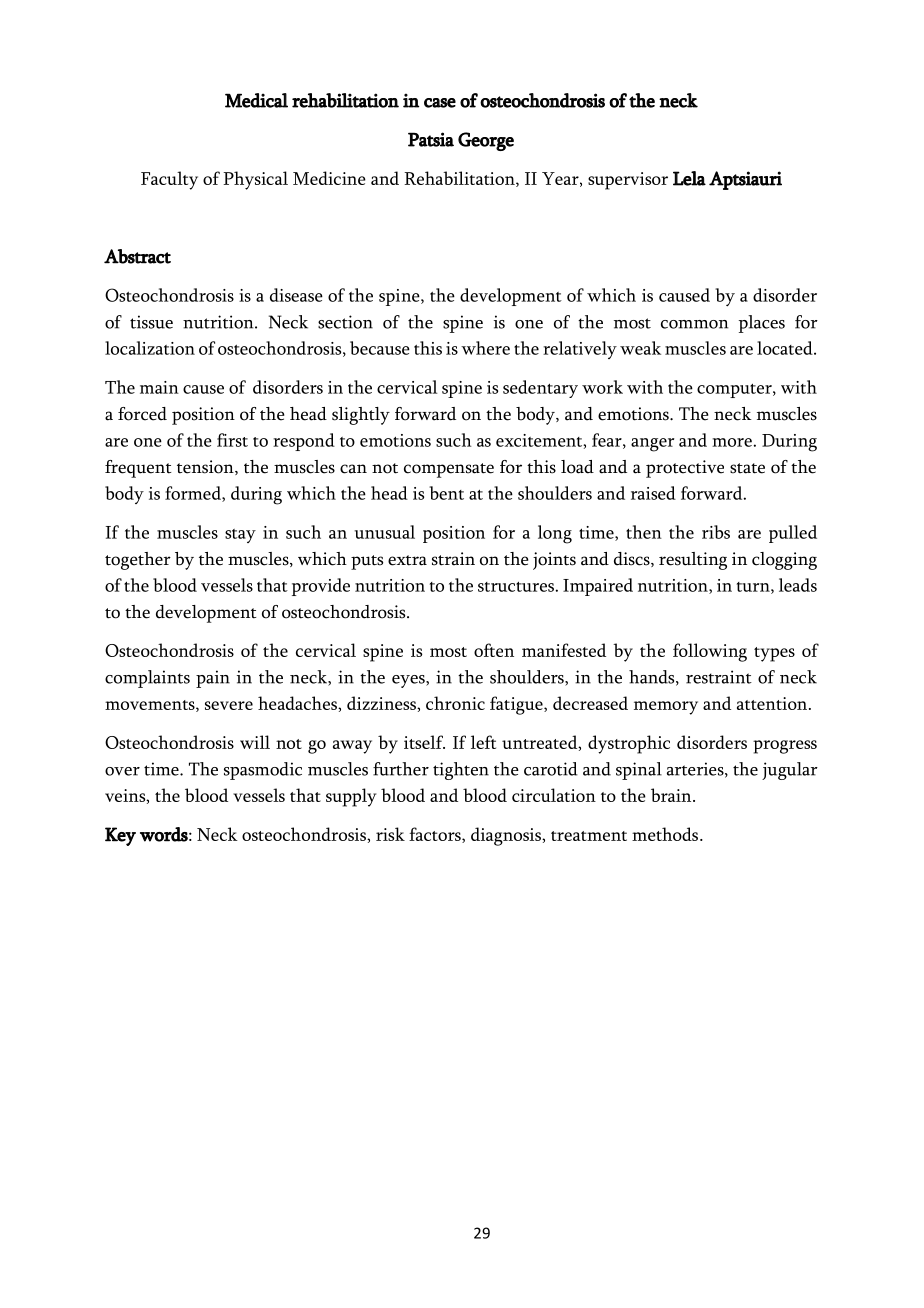  What do you see at coordinates (747, 468) in the image?
I see `state` at bounding box center [747, 468].
